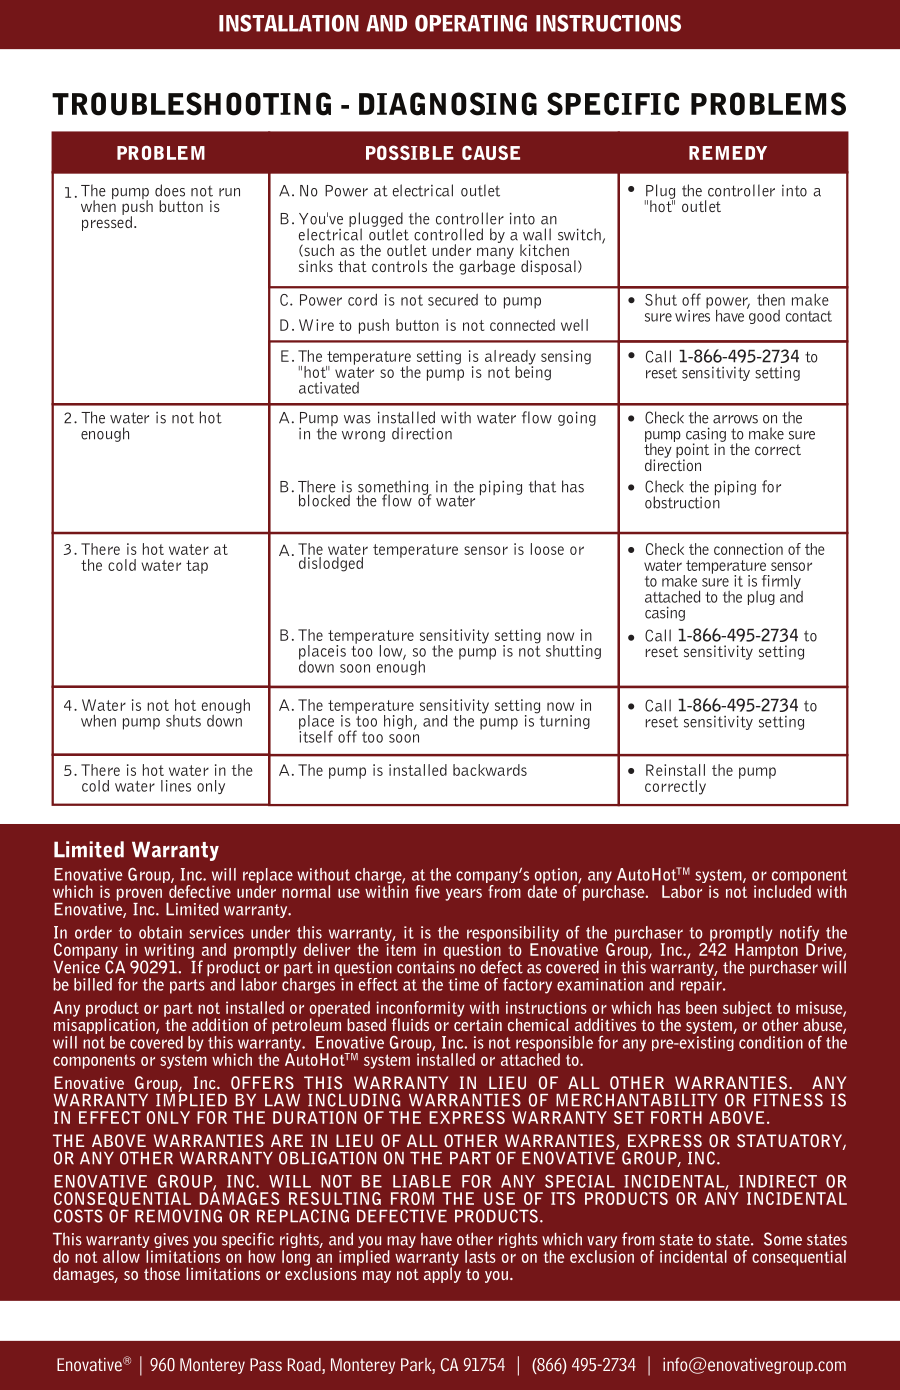 This screenshot has width=900, height=1390. I want to click on backwards, so click(490, 770).
